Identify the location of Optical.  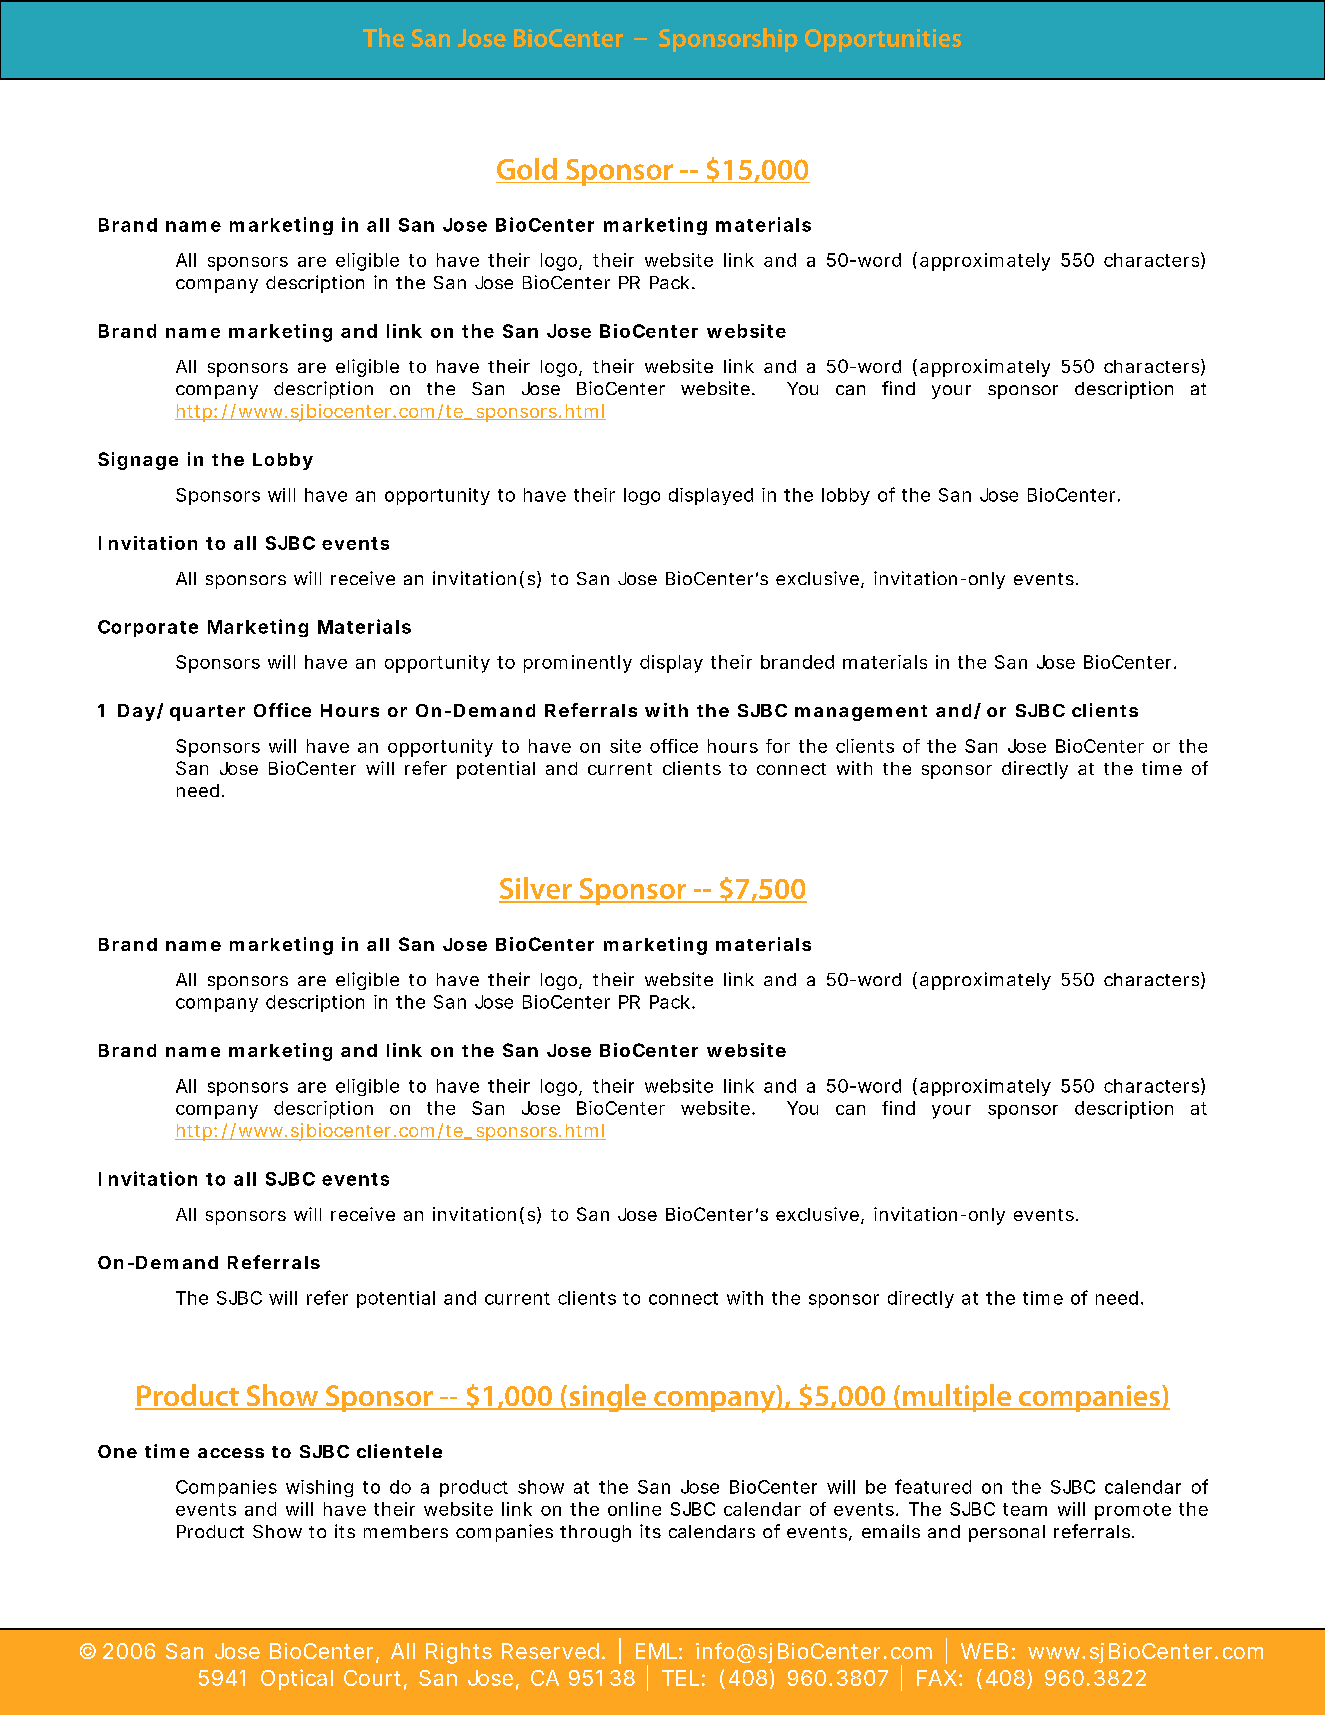
(297, 1679).
